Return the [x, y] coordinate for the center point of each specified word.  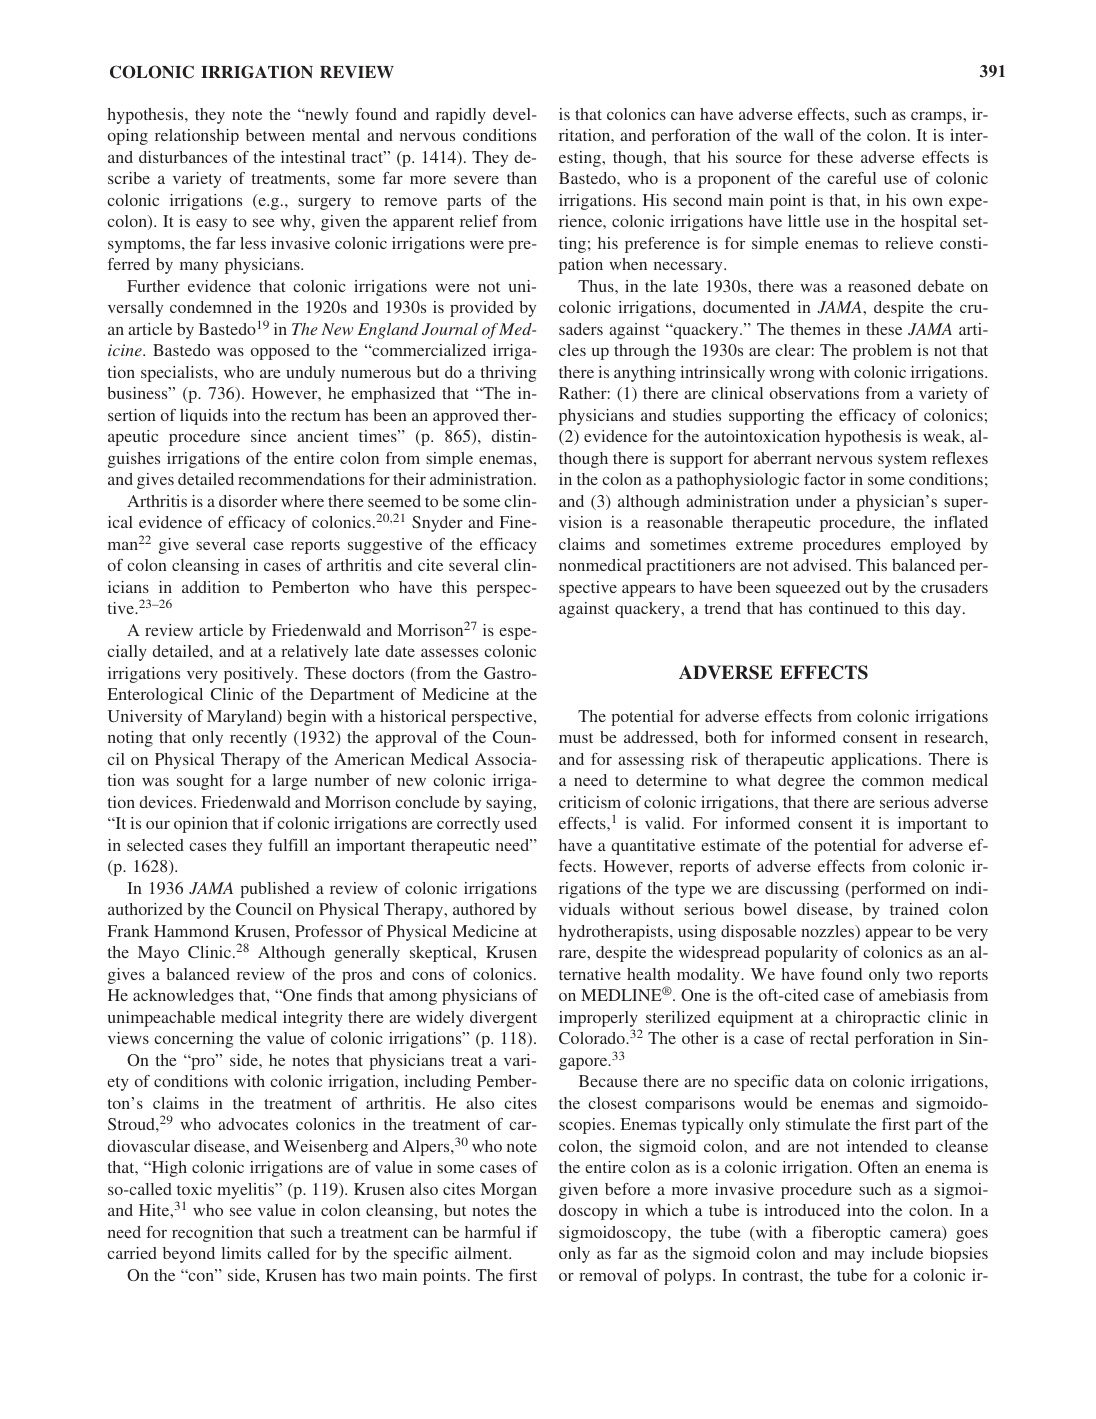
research [955, 737]
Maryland [243, 718]
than [522, 178]
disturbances [183, 157]
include [897, 1253]
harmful [493, 1232]
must [576, 738]
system [902, 461]
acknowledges [183, 997]
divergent [503, 1019]
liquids [204, 417]
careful [851, 178]
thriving [509, 374]
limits [241, 1253]
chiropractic [877, 1019]
